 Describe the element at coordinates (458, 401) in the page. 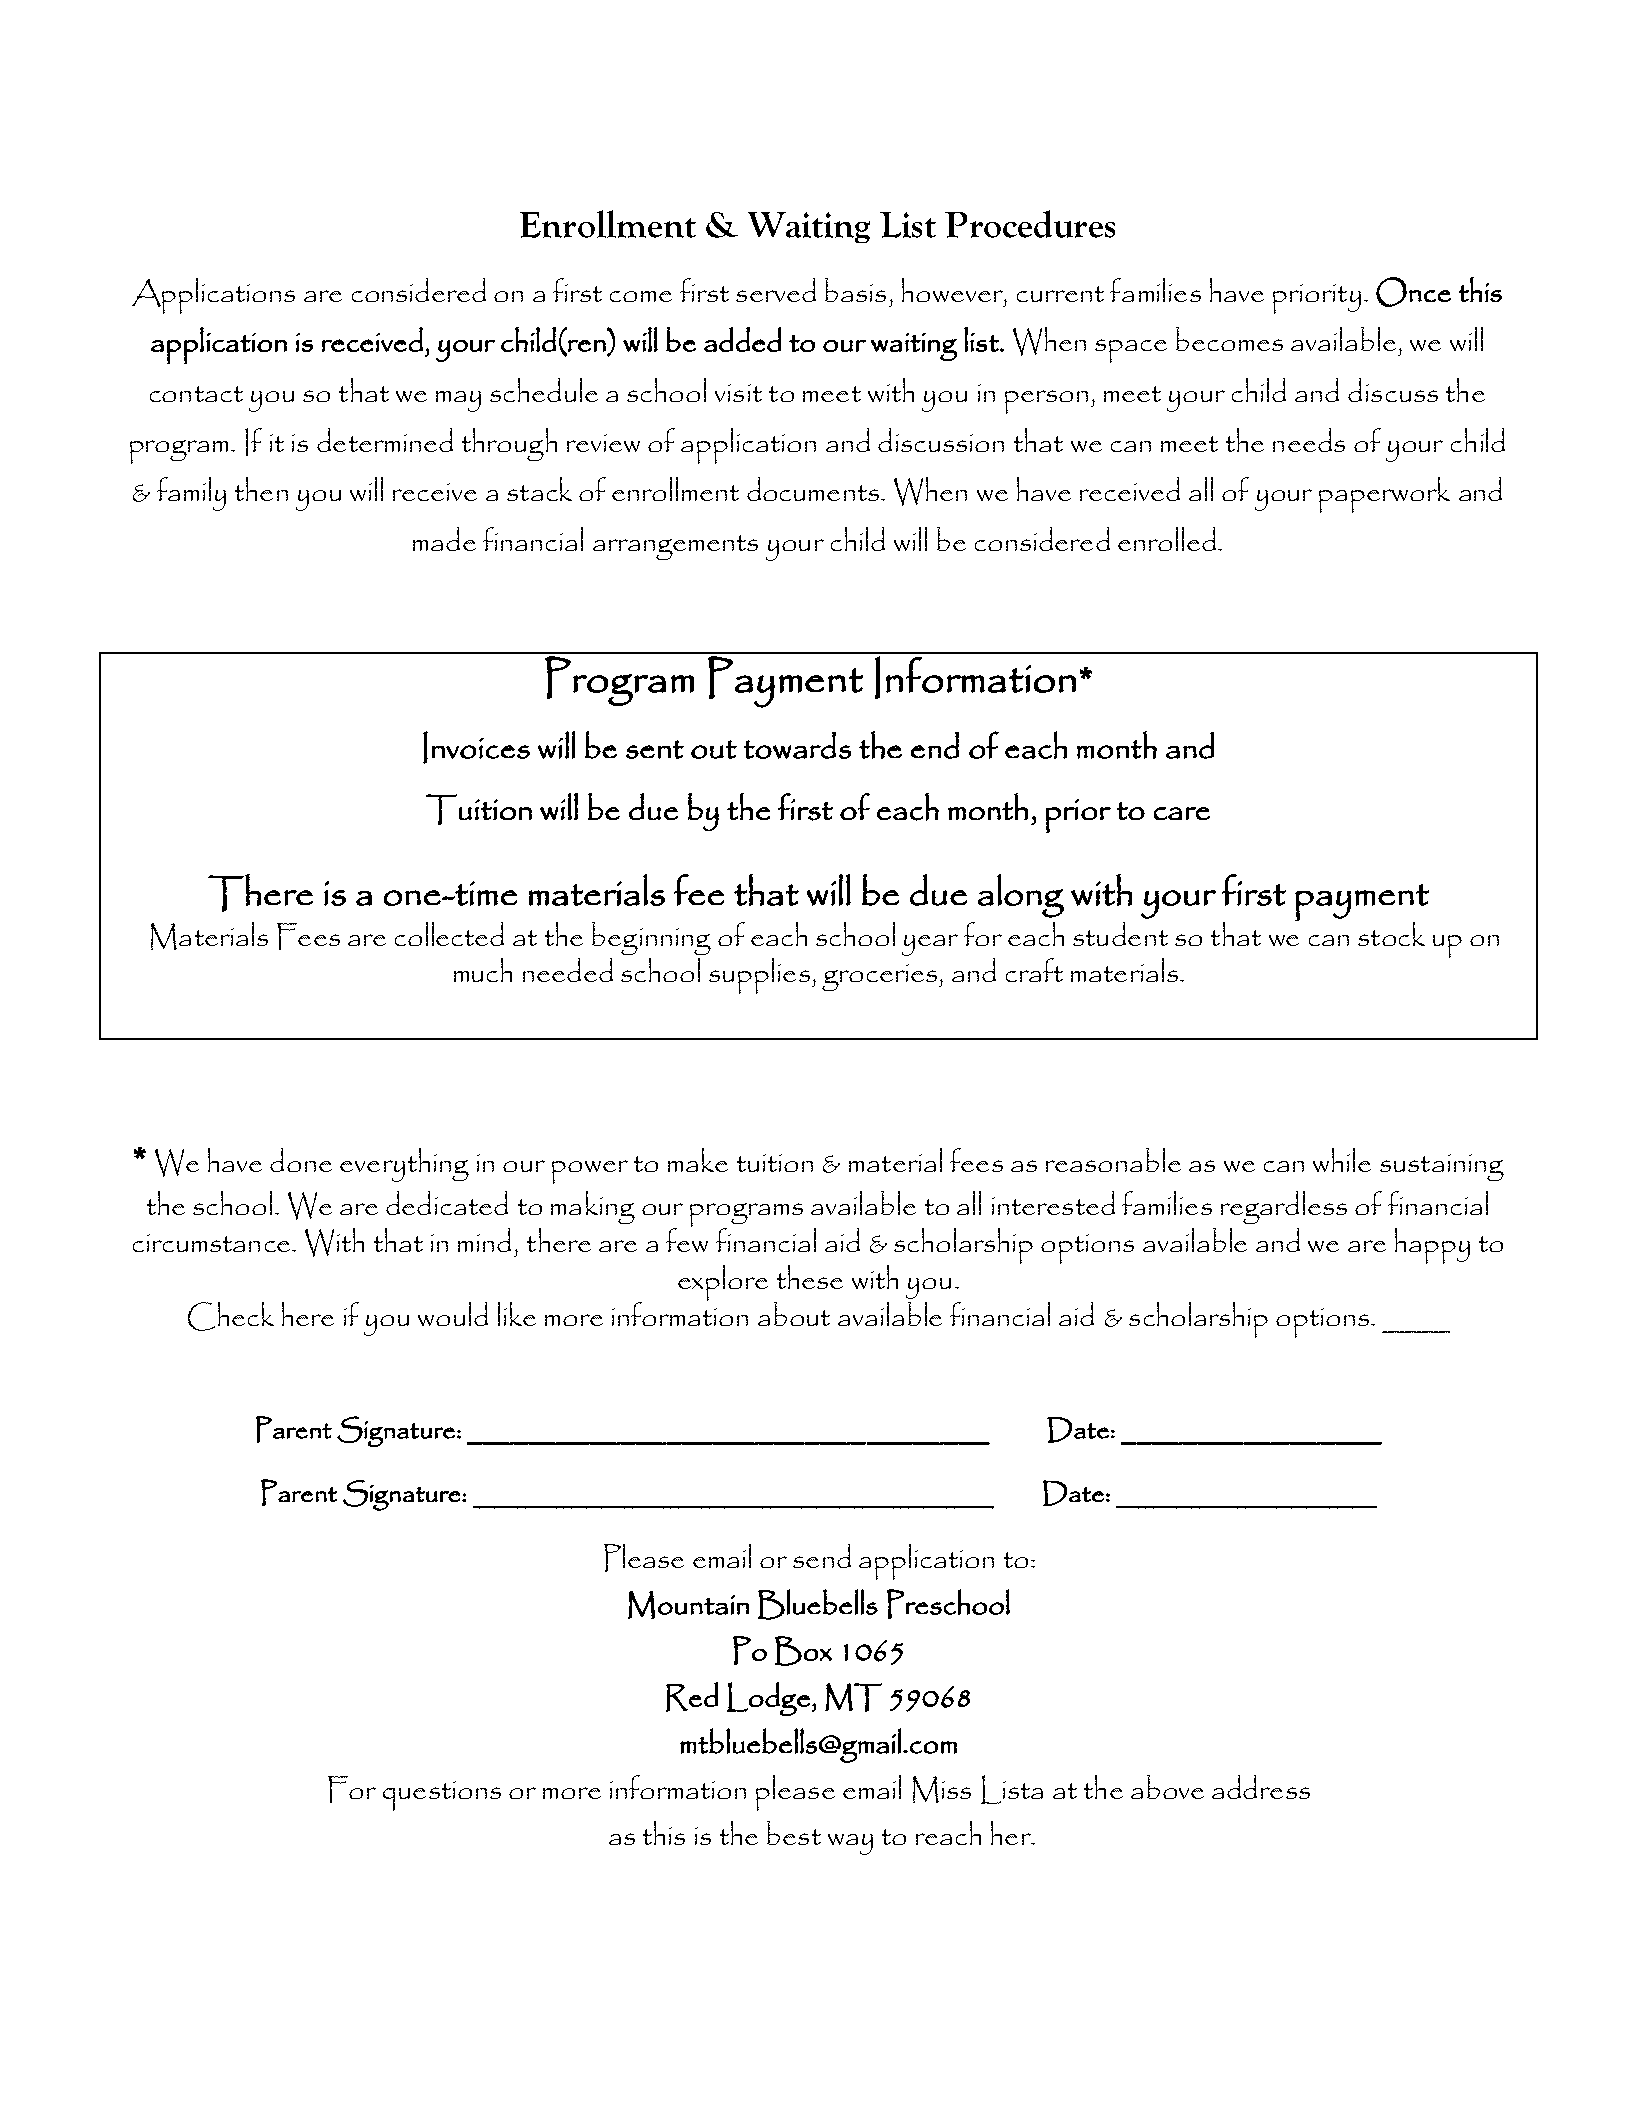

I see `may` at that location.
